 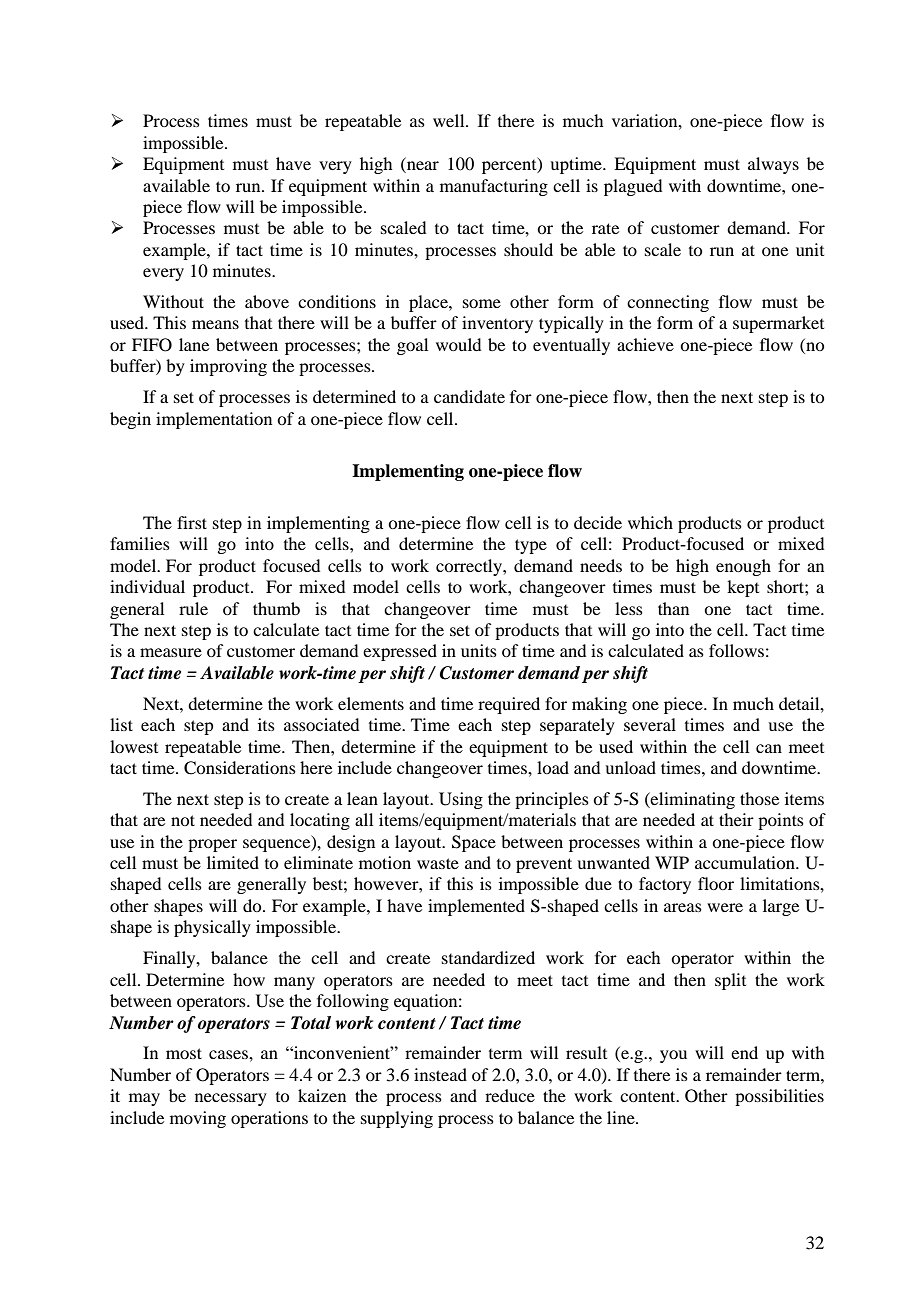 What do you see at coordinates (692, 800) in the page?
I see `eliminating` at bounding box center [692, 800].
